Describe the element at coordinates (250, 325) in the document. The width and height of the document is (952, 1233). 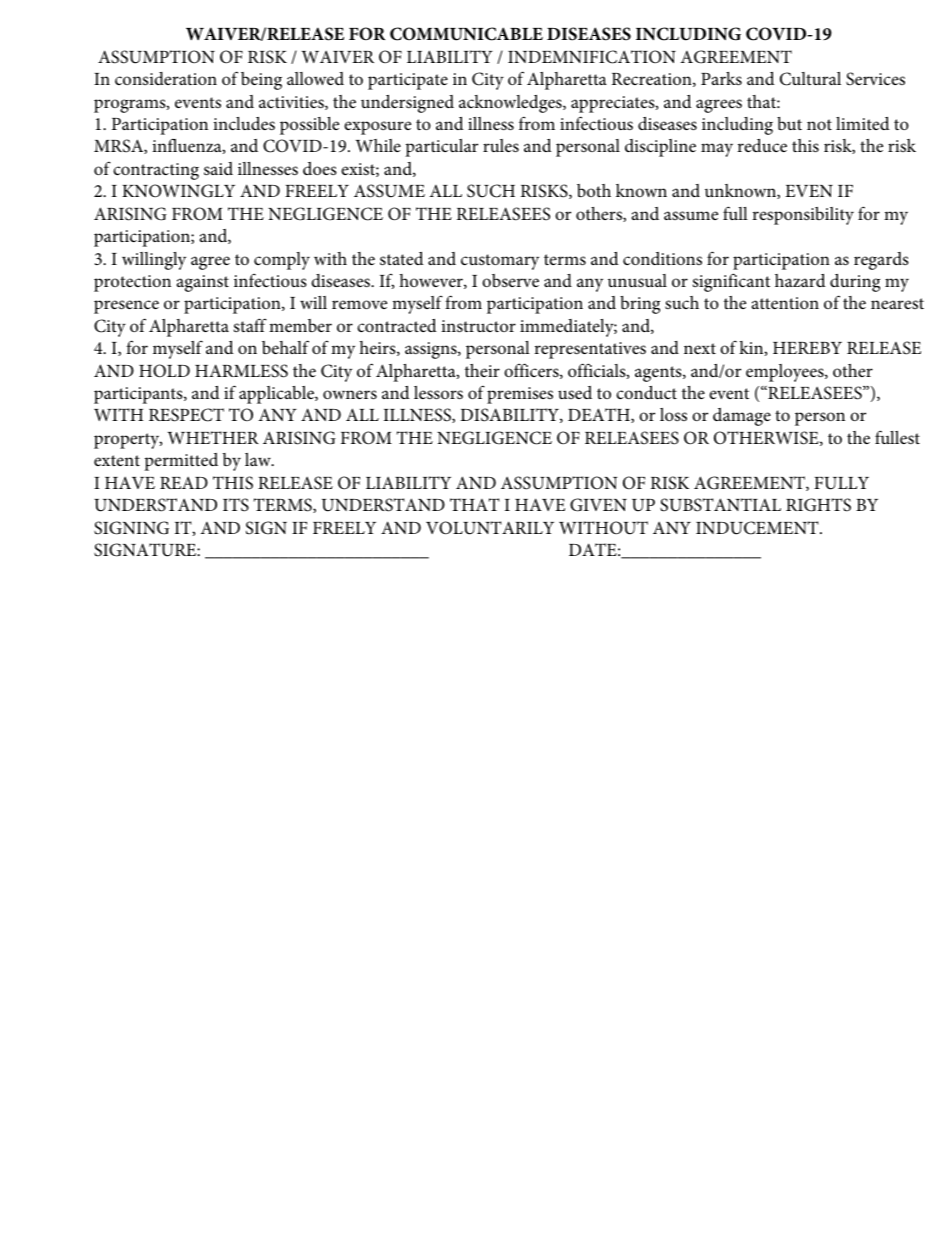
I see `staff` at that location.
